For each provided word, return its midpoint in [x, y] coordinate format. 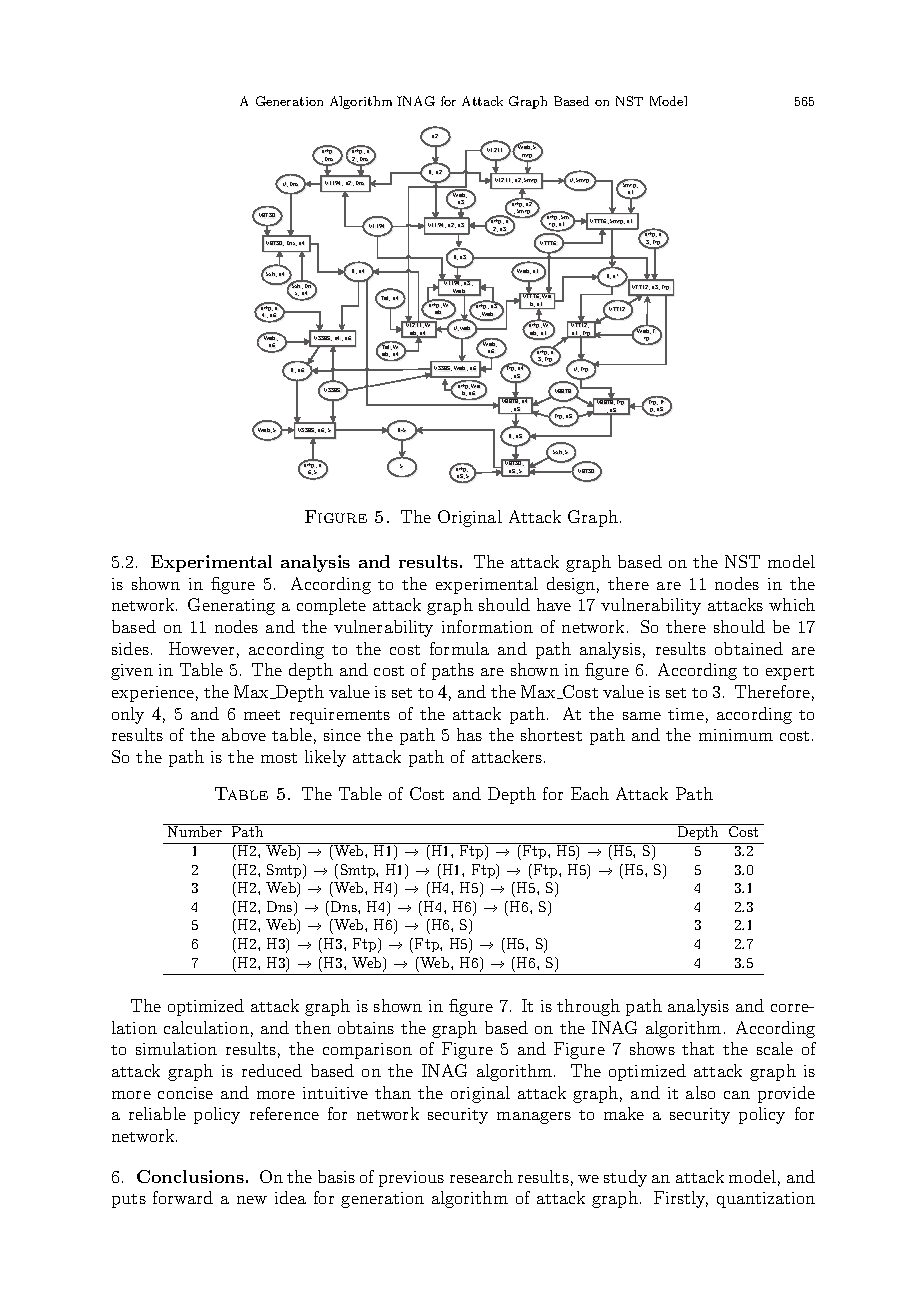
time [686, 714]
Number [195, 830]
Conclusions [190, 1176]
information [487, 626]
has [469, 734]
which [792, 604]
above [244, 734]
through [588, 1007]
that [698, 1048]
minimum [736, 735]
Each [590, 793]
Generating [231, 606]
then [313, 1027]
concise [185, 1093]
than [393, 1092]
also [700, 1092]
